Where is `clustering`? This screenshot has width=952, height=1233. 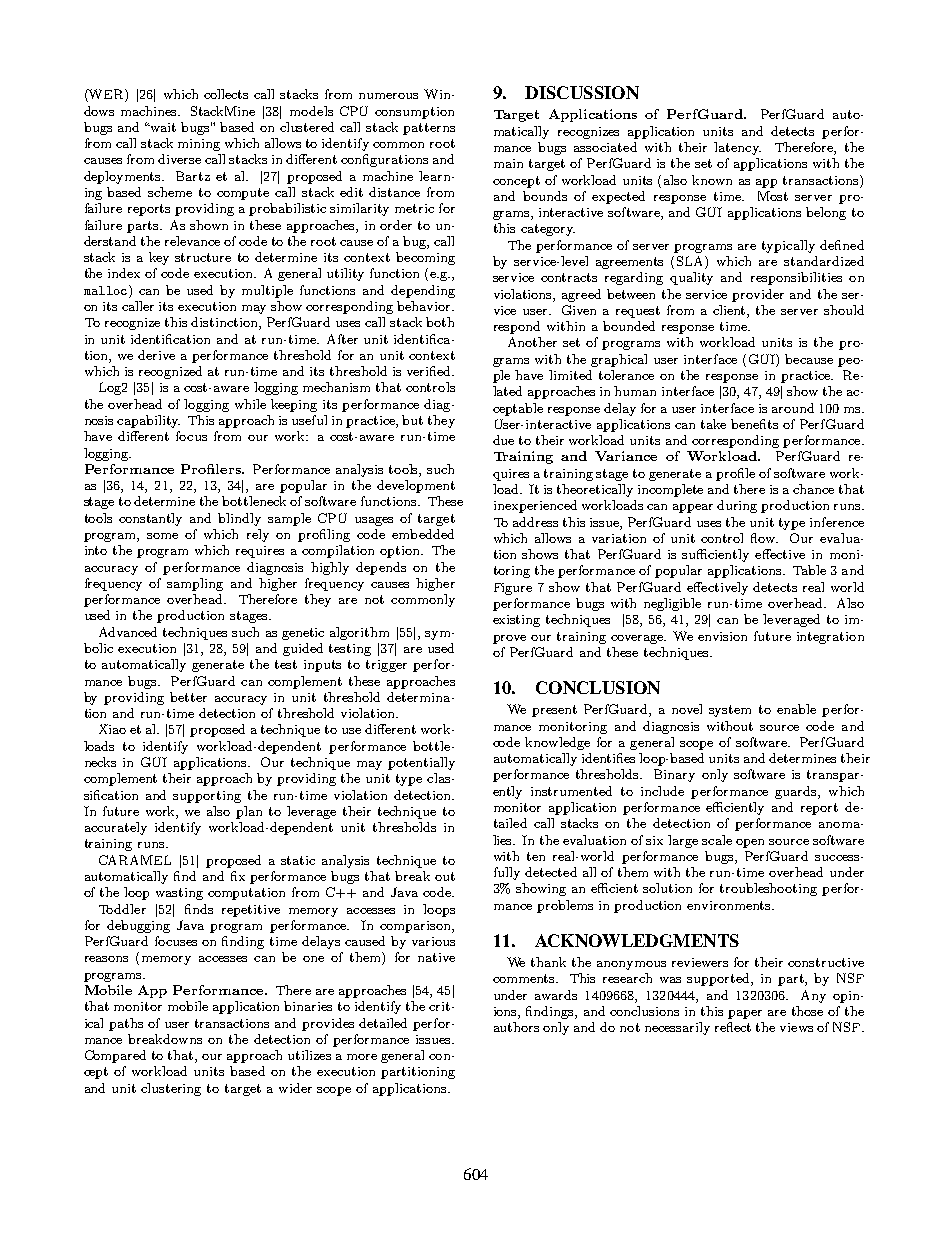 clustering is located at coordinates (171, 1089).
